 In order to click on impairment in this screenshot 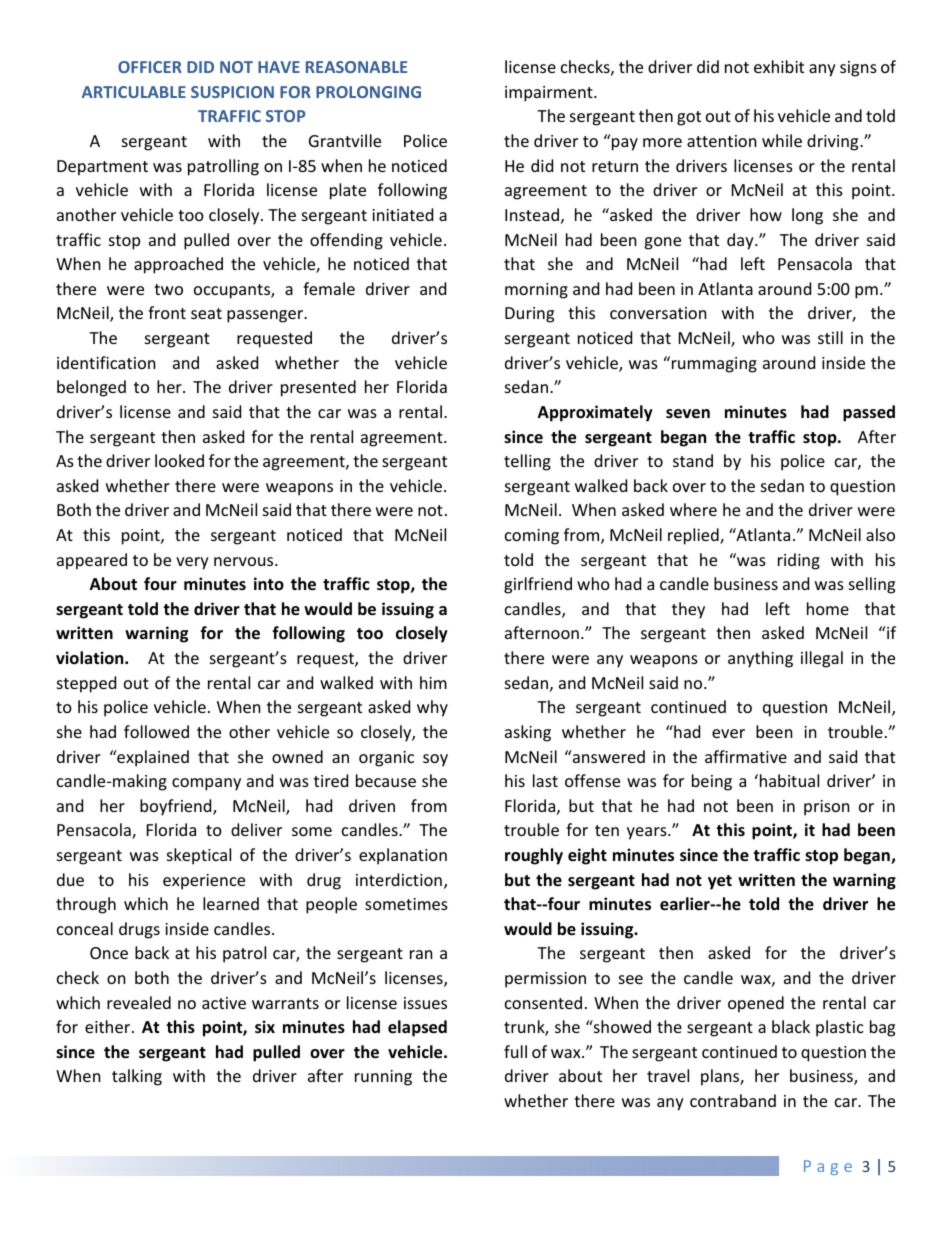, I will do `click(550, 94)`.
